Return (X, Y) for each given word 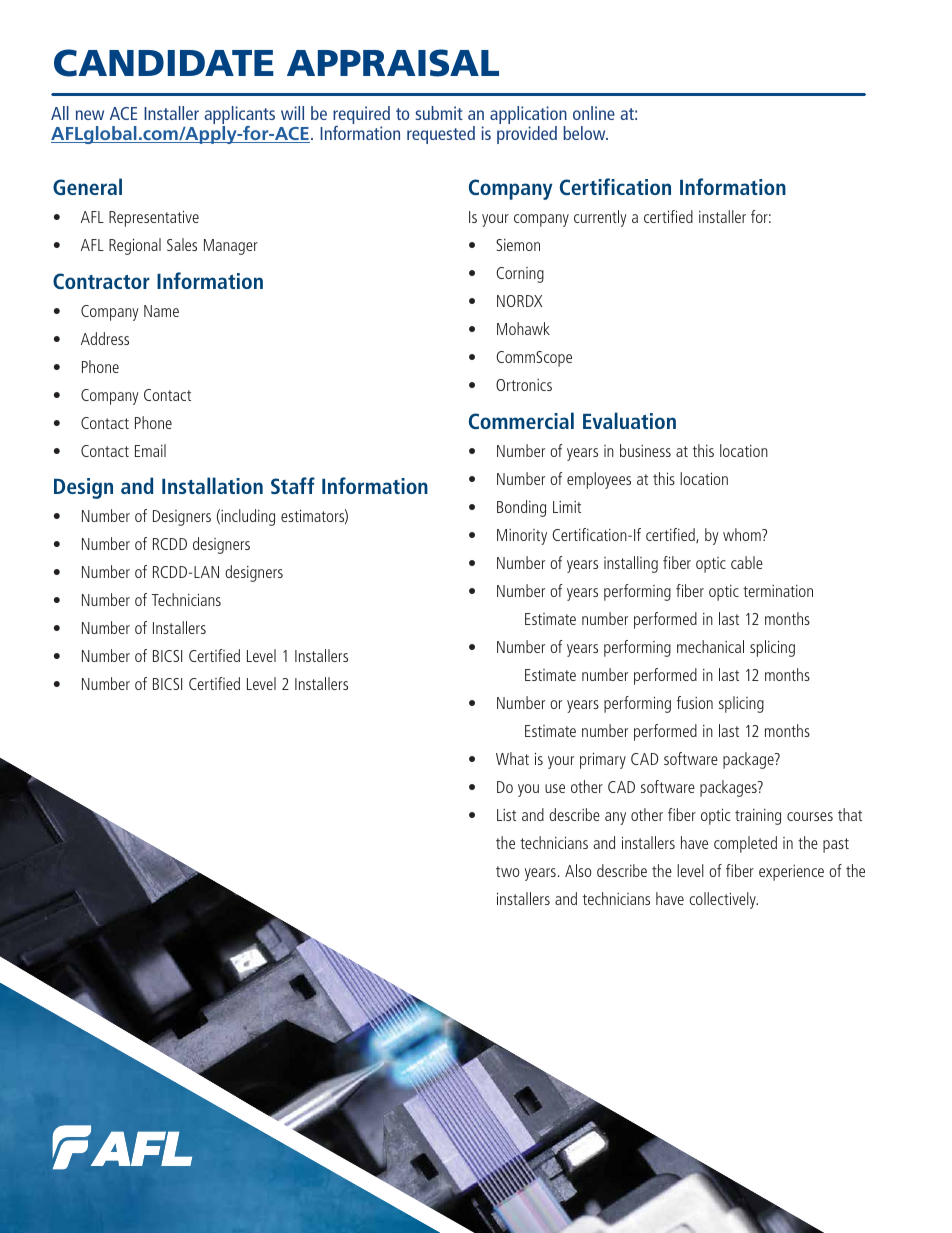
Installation (212, 485)
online (594, 113)
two (507, 871)
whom (743, 534)
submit (439, 113)
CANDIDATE (164, 63)
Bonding (521, 508)
